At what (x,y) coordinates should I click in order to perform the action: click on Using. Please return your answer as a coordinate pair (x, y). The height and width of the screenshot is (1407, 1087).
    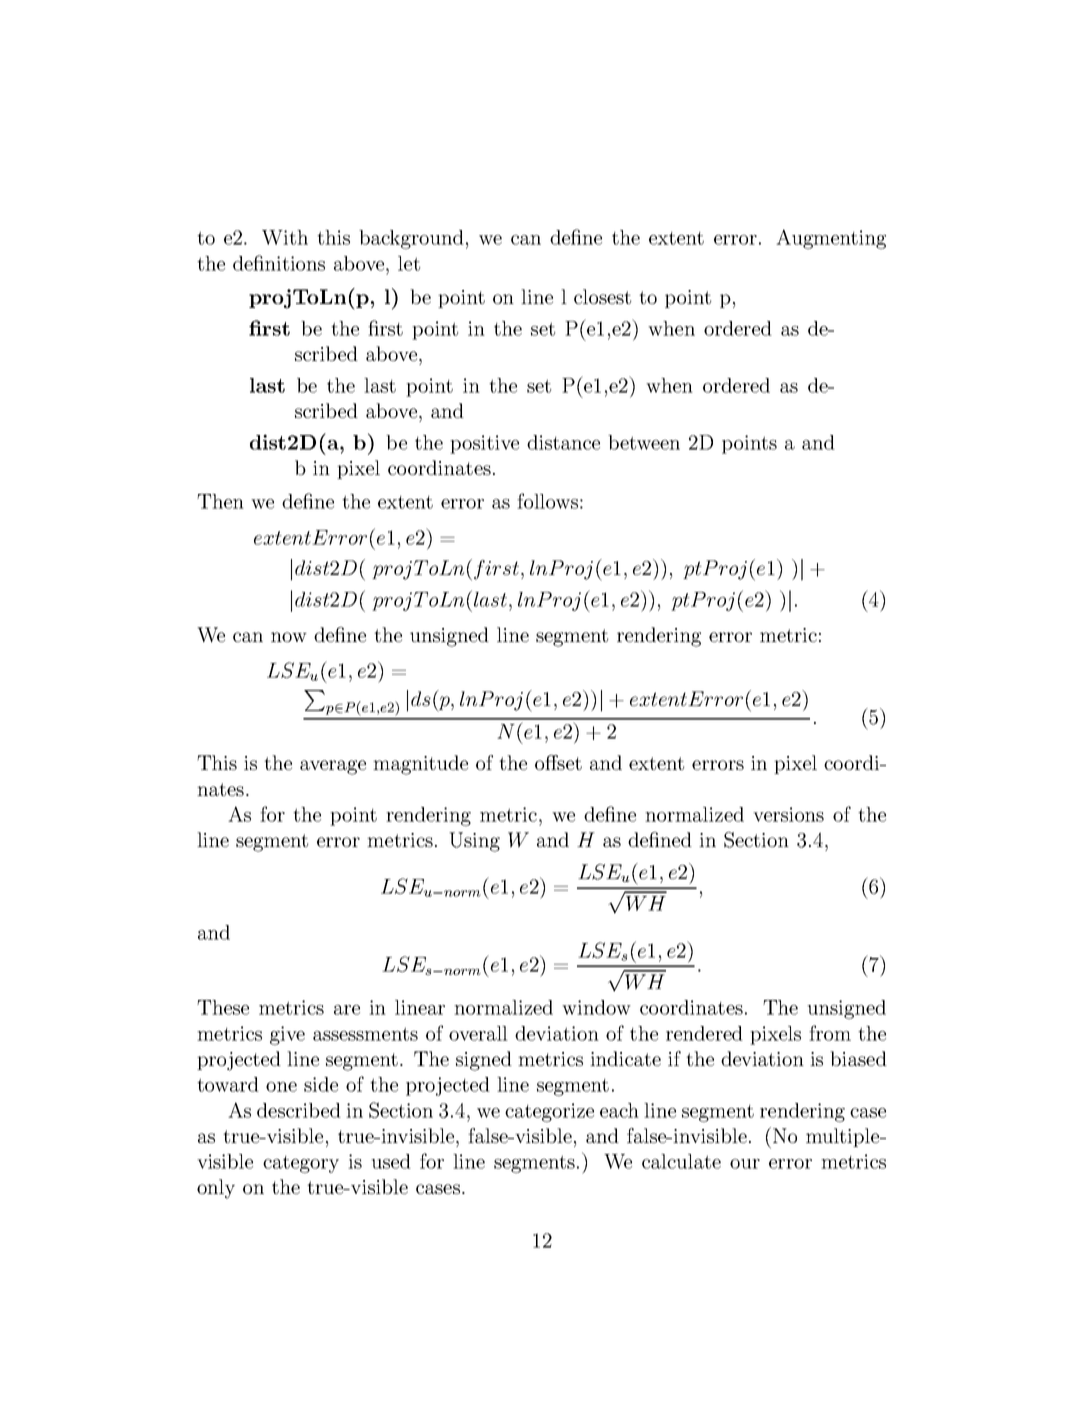
    Looking at the image, I should click on (474, 842).
